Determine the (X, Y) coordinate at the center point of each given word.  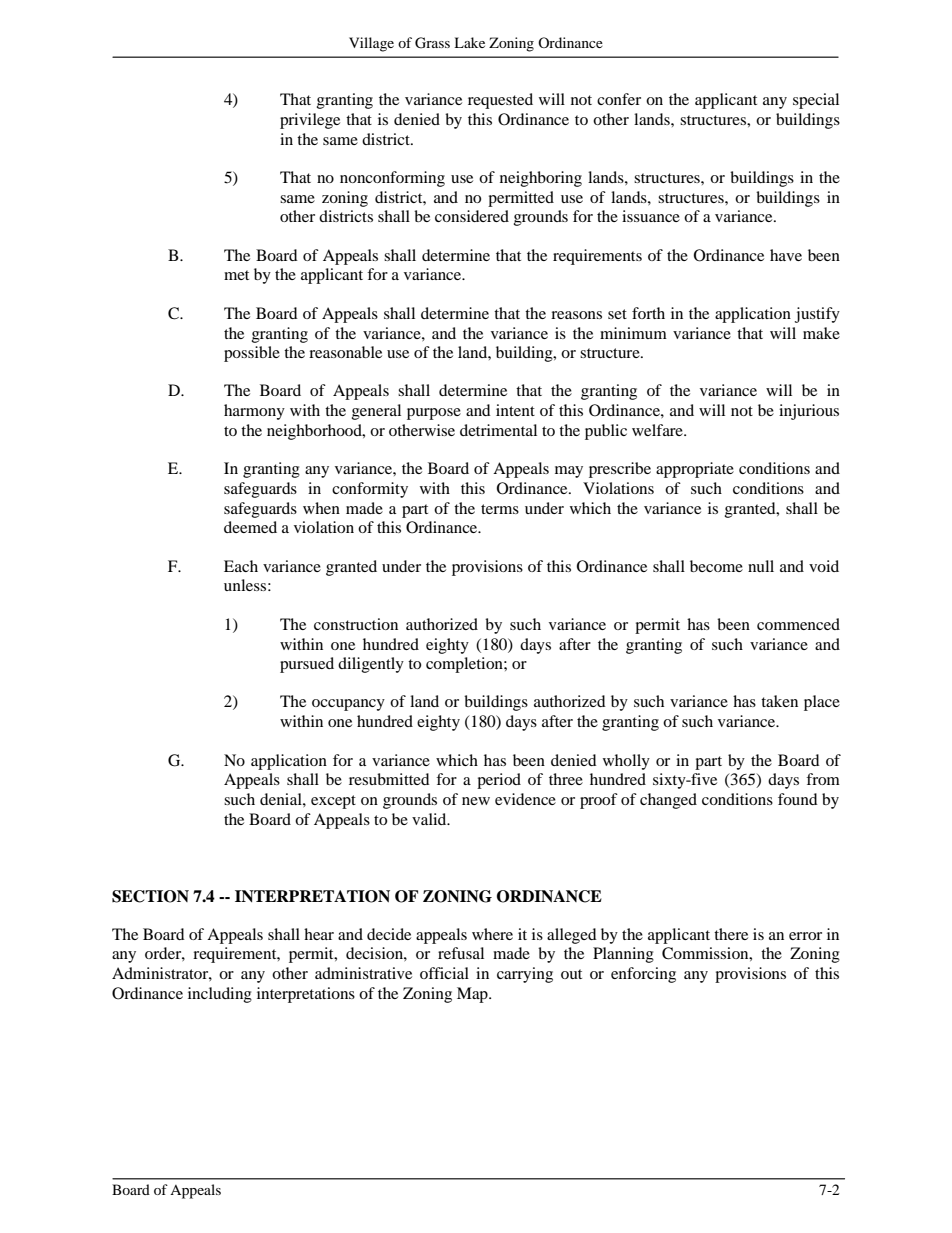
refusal (461, 953)
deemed (250, 527)
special (816, 101)
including (220, 995)
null (761, 566)
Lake (469, 42)
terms (500, 509)
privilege (310, 121)
